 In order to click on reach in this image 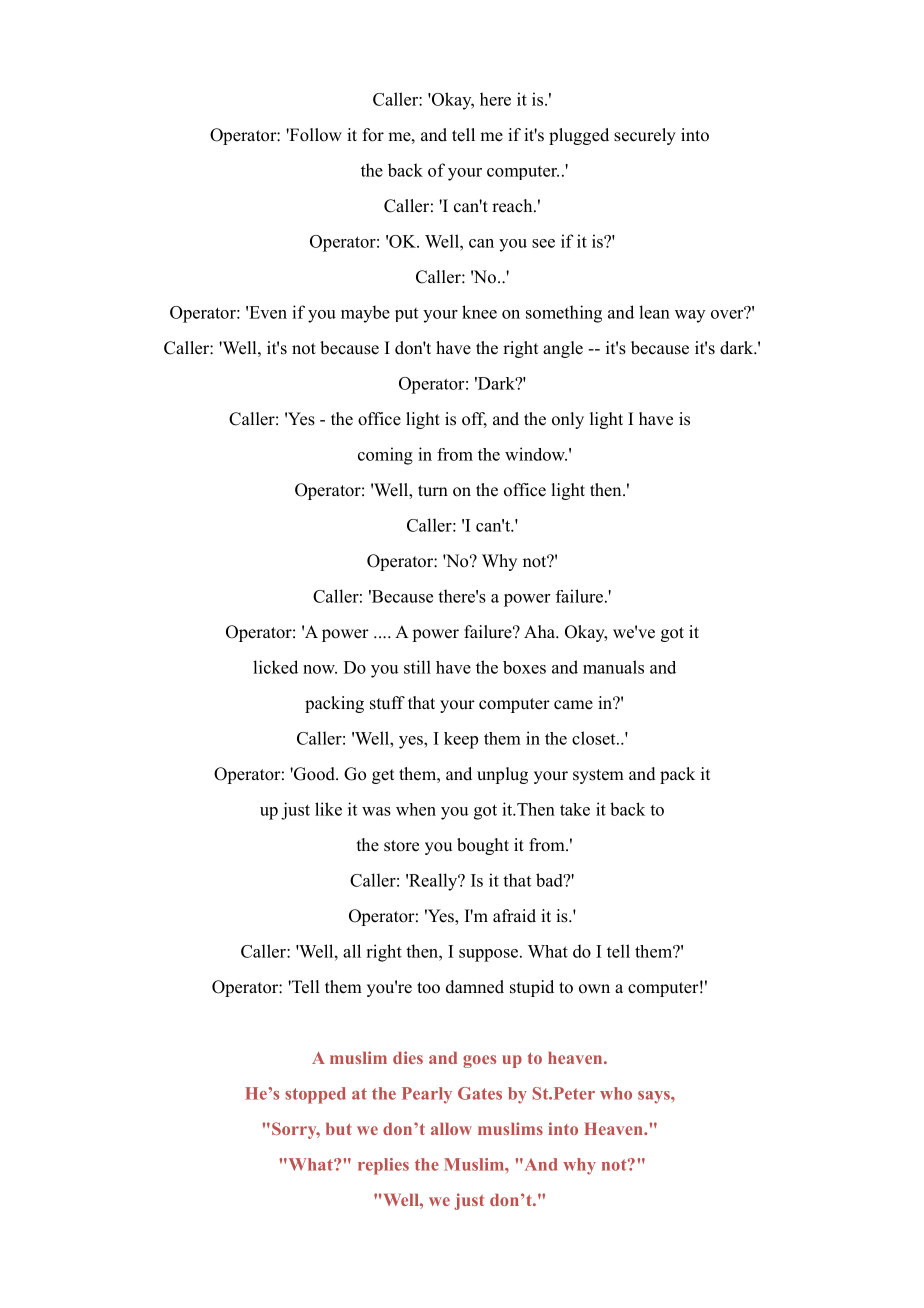, I will do `click(513, 206)`.
